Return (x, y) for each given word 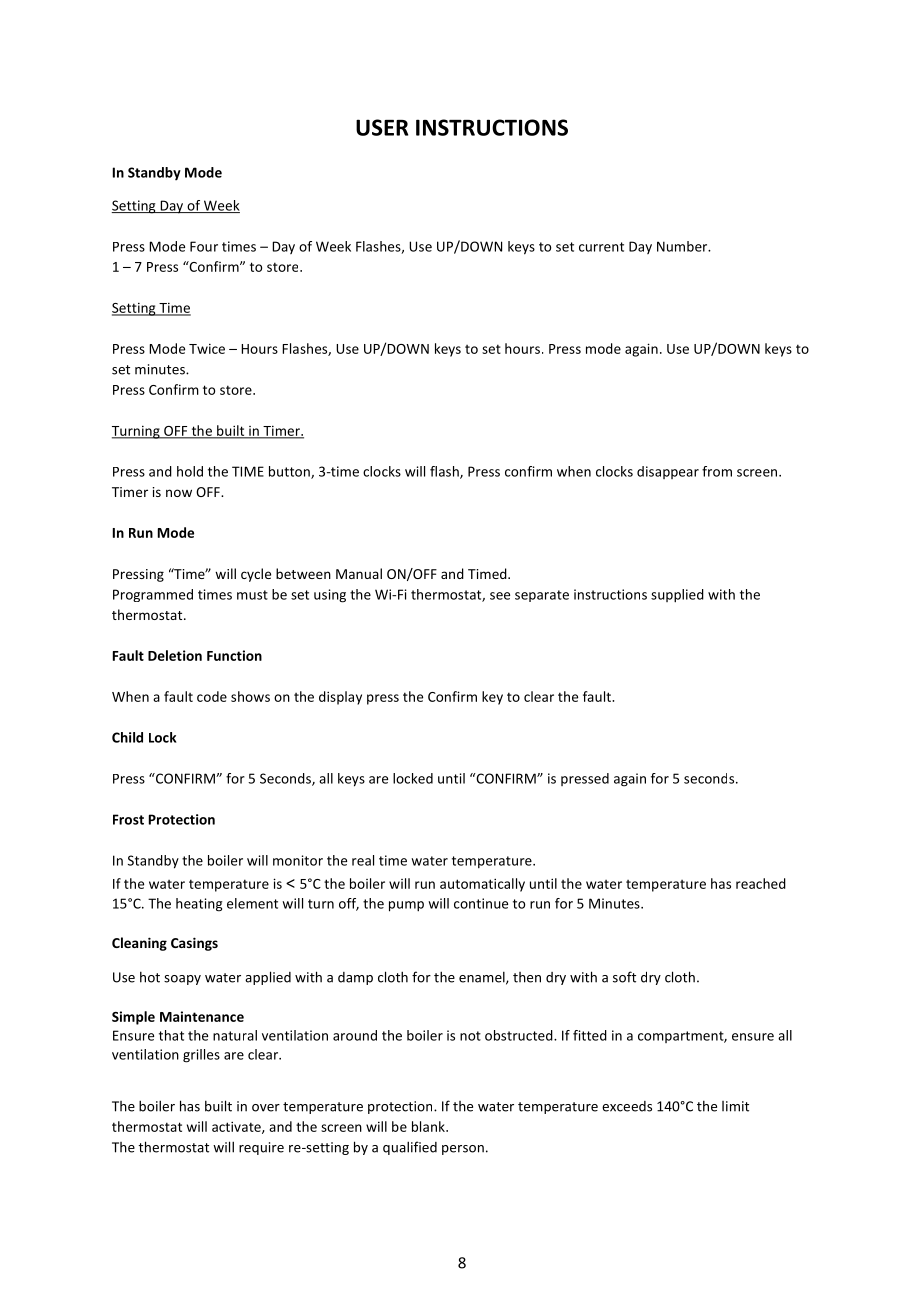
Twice (207, 348)
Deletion (175, 655)
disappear (668, 472)
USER (382, 127)
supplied (677, 596)
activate (237, 1127)
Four (204, 246)
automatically (482, 885)
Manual (359, 573)
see (500, 596)
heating (199, 905)
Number (683, 246)
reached (761, 883)
